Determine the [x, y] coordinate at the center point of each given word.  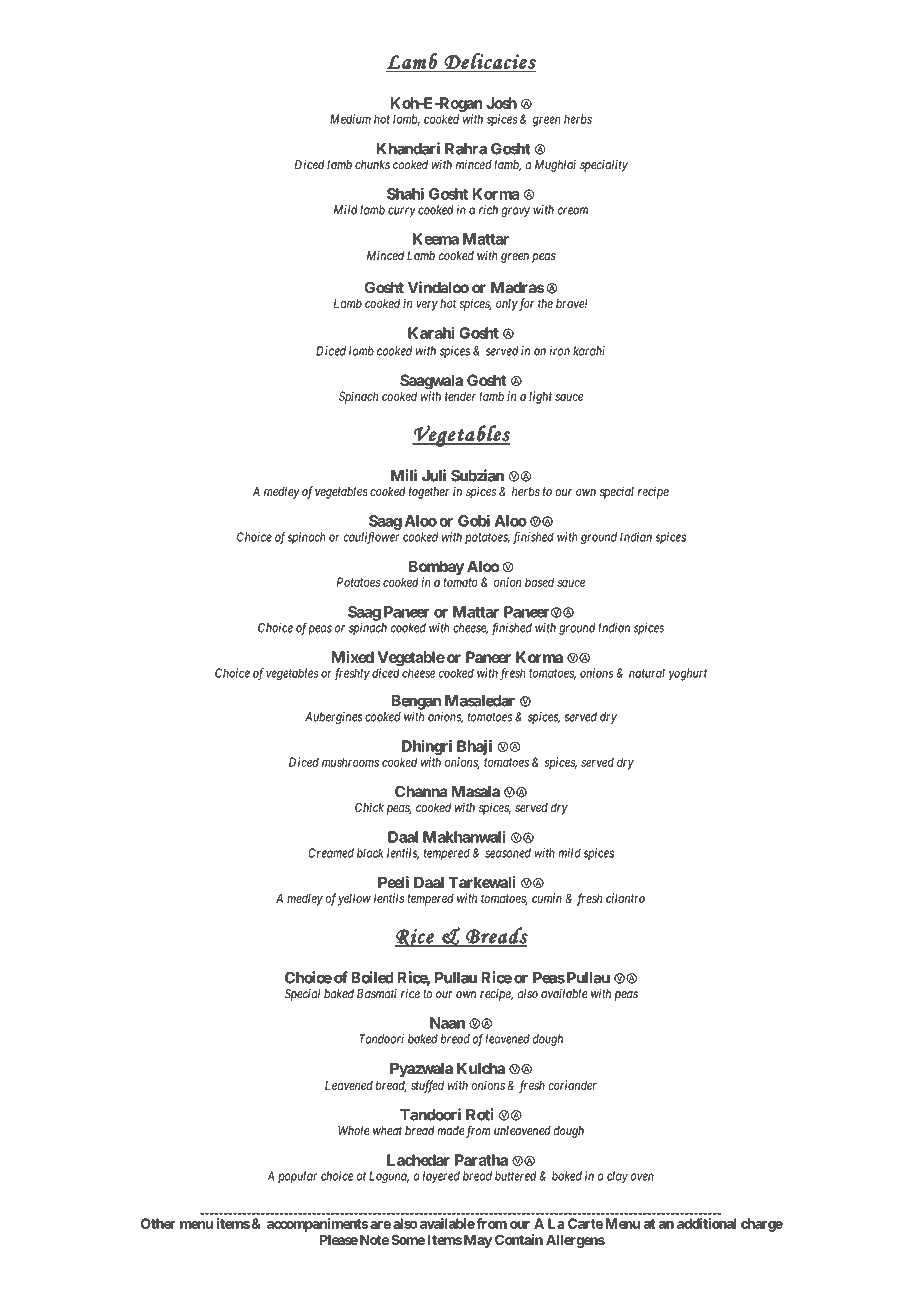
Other [158, 1223]
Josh [501, 103]
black [370, 853]
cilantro [625, 898]
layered [441, 1177]
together [429, 493]
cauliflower [371, 538]
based [539, 582]
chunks [372, 165]
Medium [350, 119]
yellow [354, 900]
